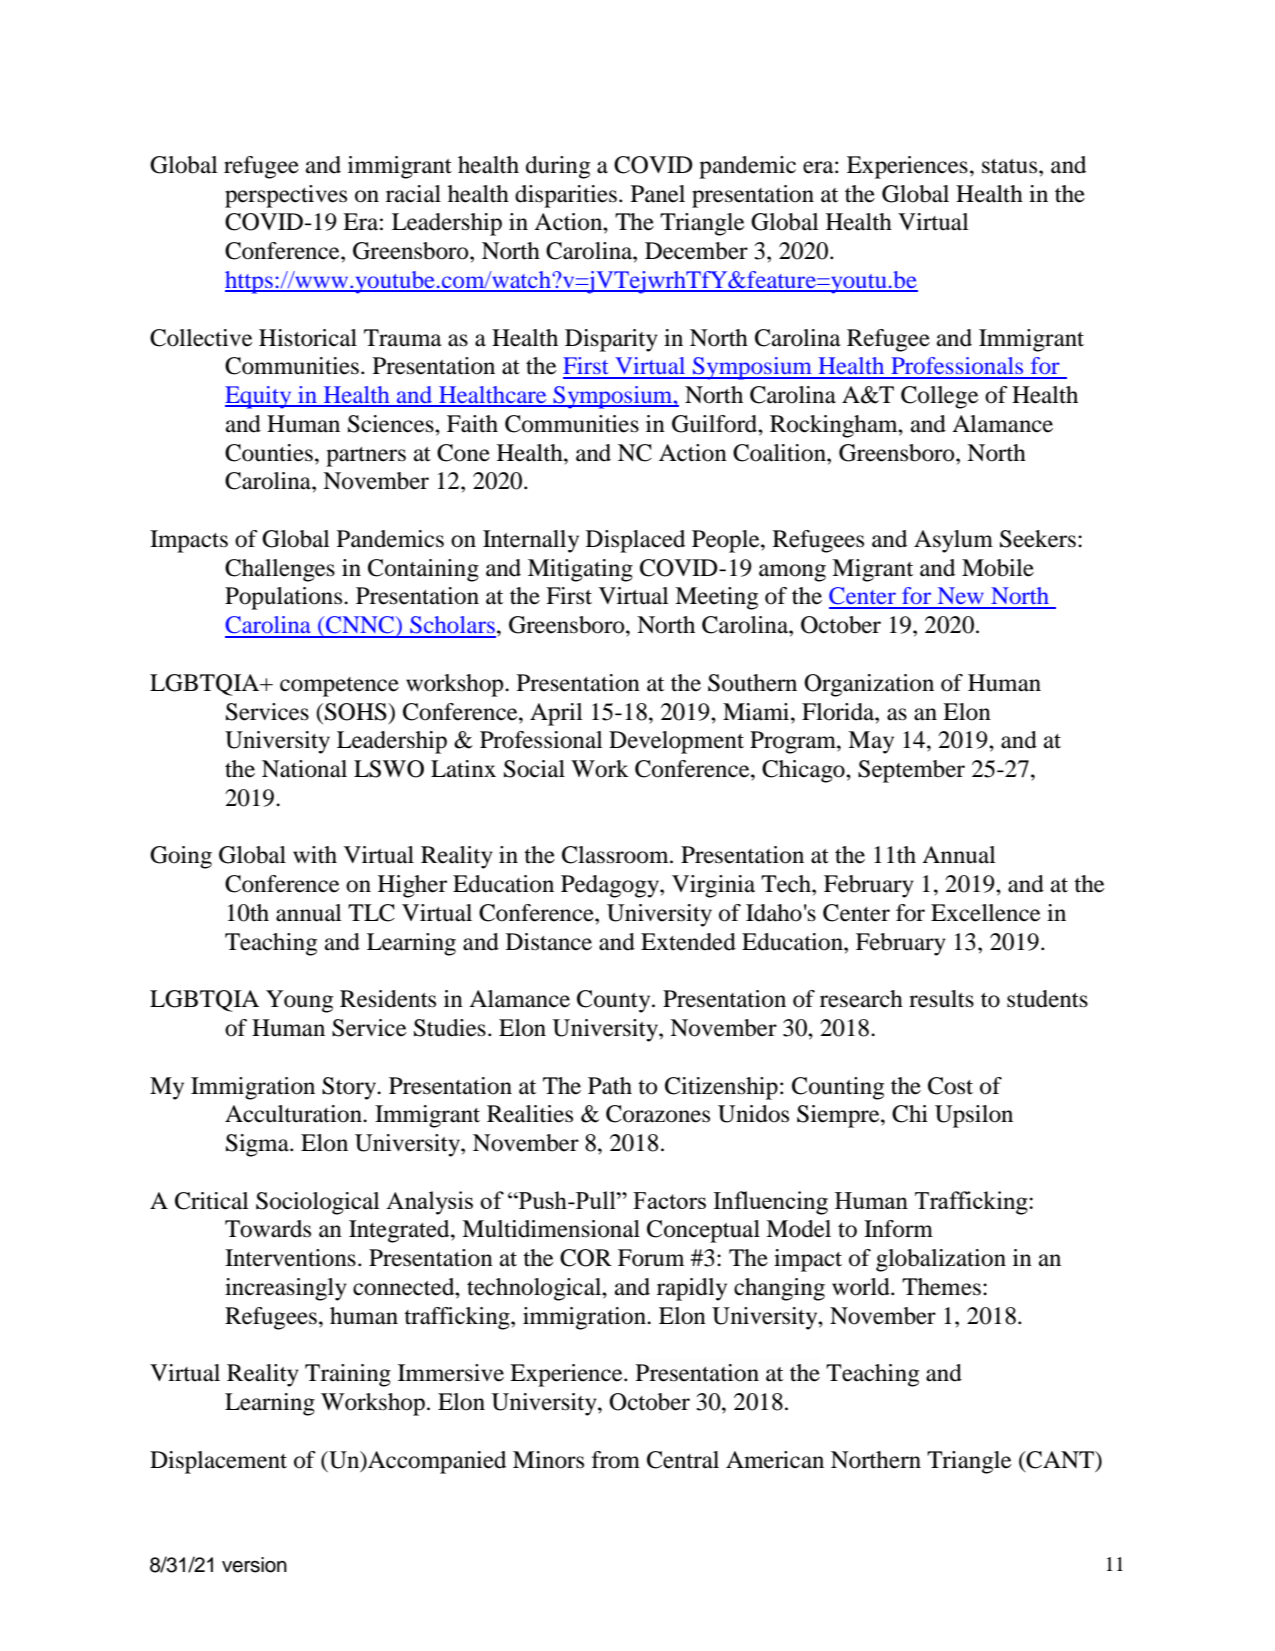 The width and height of the page is (1275, 1651). Describe the element at coordinates (280, 570) in the page. I see `Challenges` at that location.
